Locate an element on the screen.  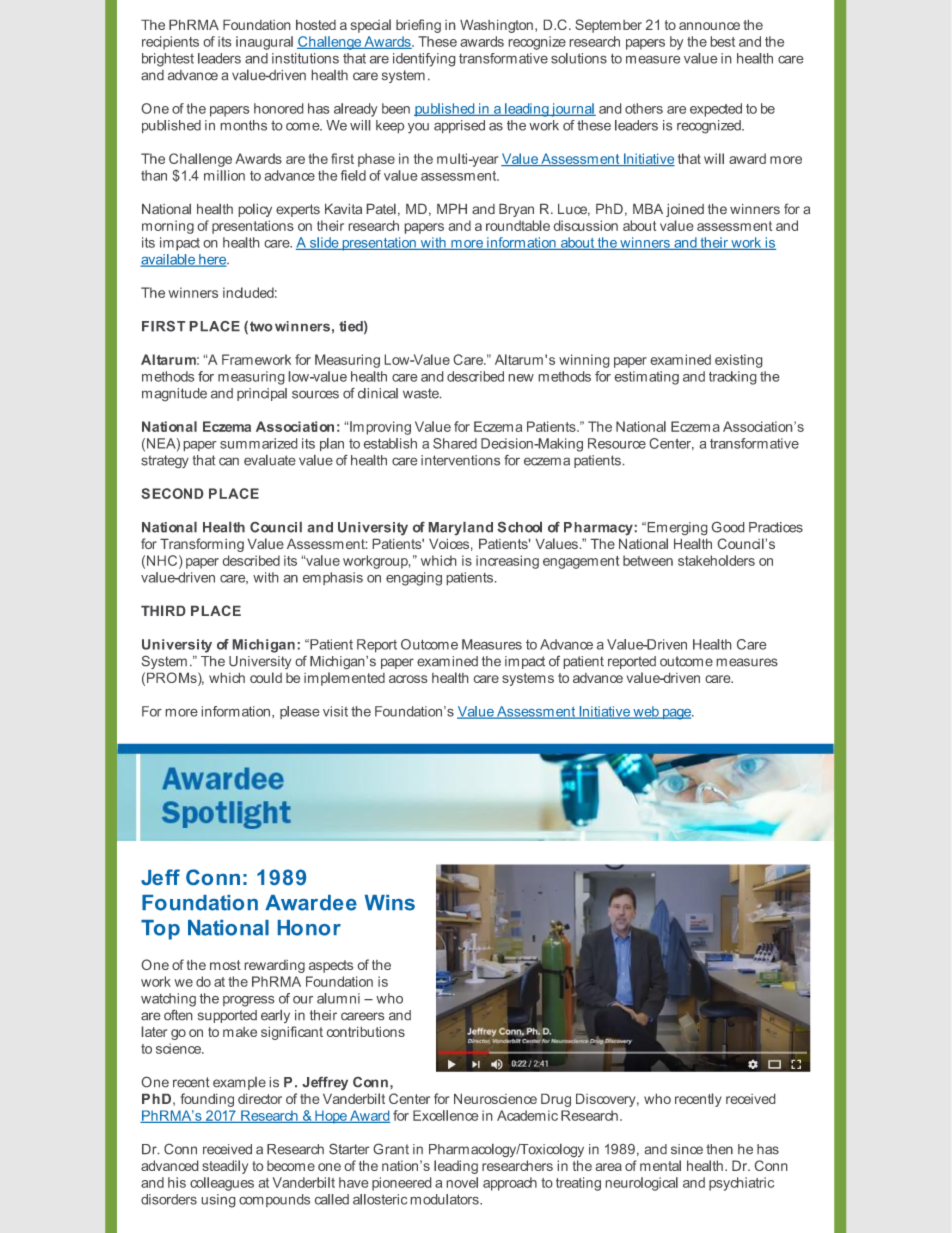
inaugural is located at coordinates (264, 43).
